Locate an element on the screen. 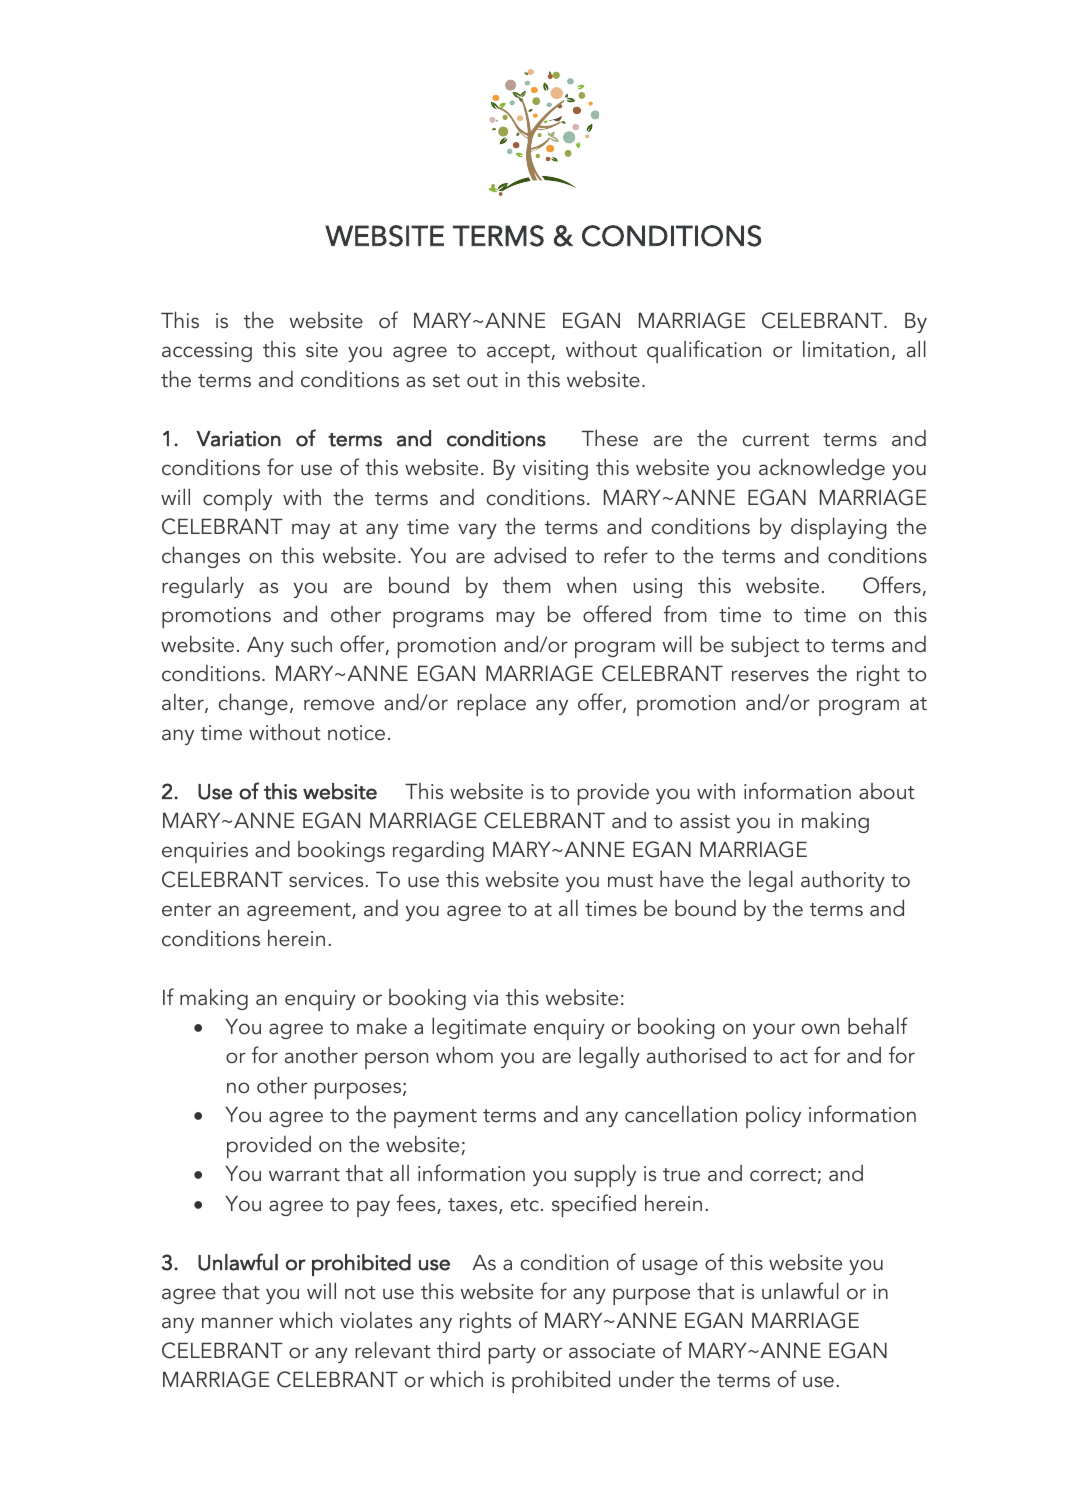 The image size is (1067, 1510). services is located at coordinates (327, 880).
